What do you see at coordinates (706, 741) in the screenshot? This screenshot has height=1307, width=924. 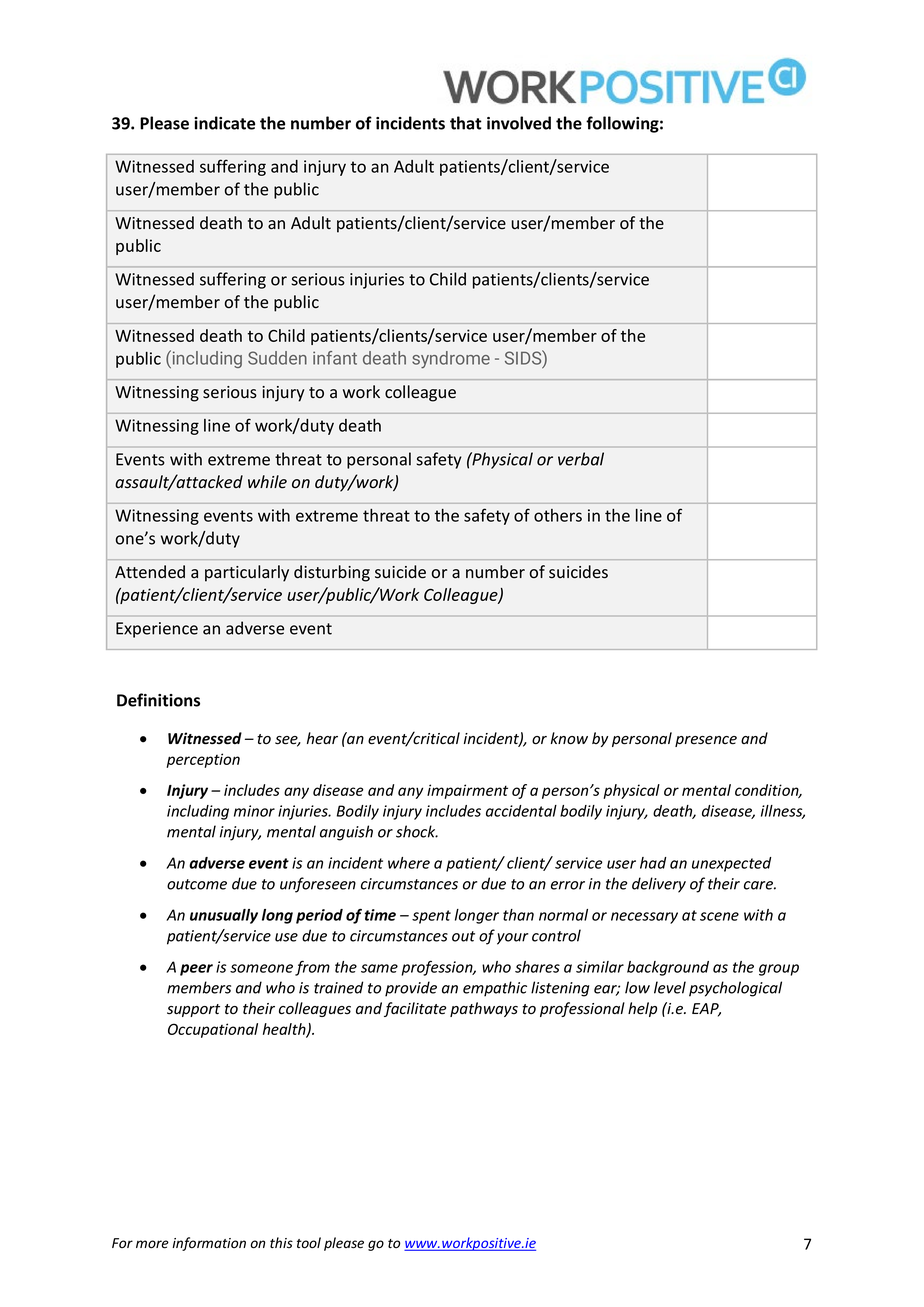 I see `presence` at bounding box center [706, 741].
